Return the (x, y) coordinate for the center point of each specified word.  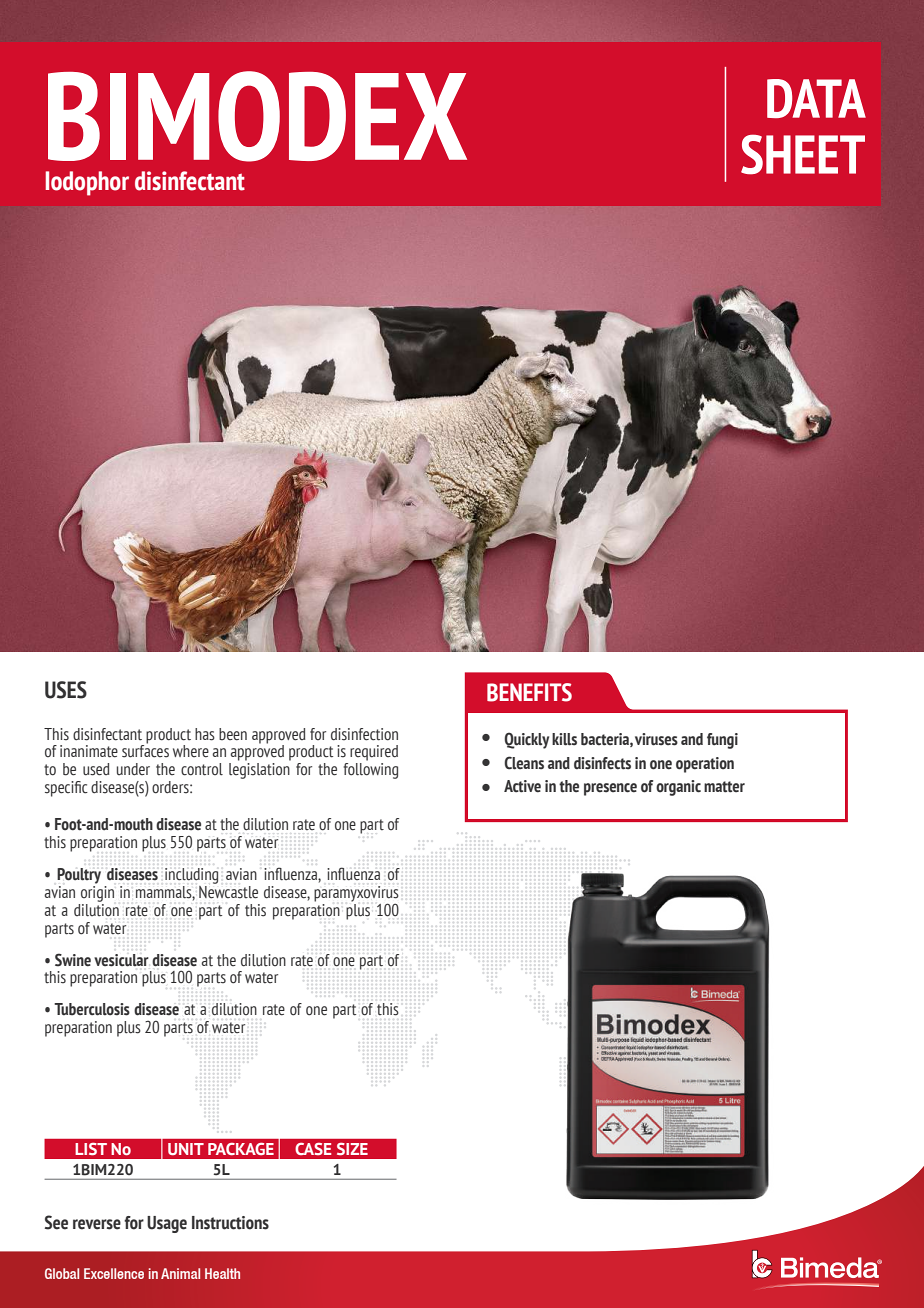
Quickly (526, 740)
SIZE (352, 1149)
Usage (167, 1224)
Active (522, 786)
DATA (816, 98)
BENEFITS (529, 692)
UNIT (186, 1149)
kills (564, 739)
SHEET (803, 154)
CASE (313, 1149)
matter (724, 787)
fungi (722, 741)
